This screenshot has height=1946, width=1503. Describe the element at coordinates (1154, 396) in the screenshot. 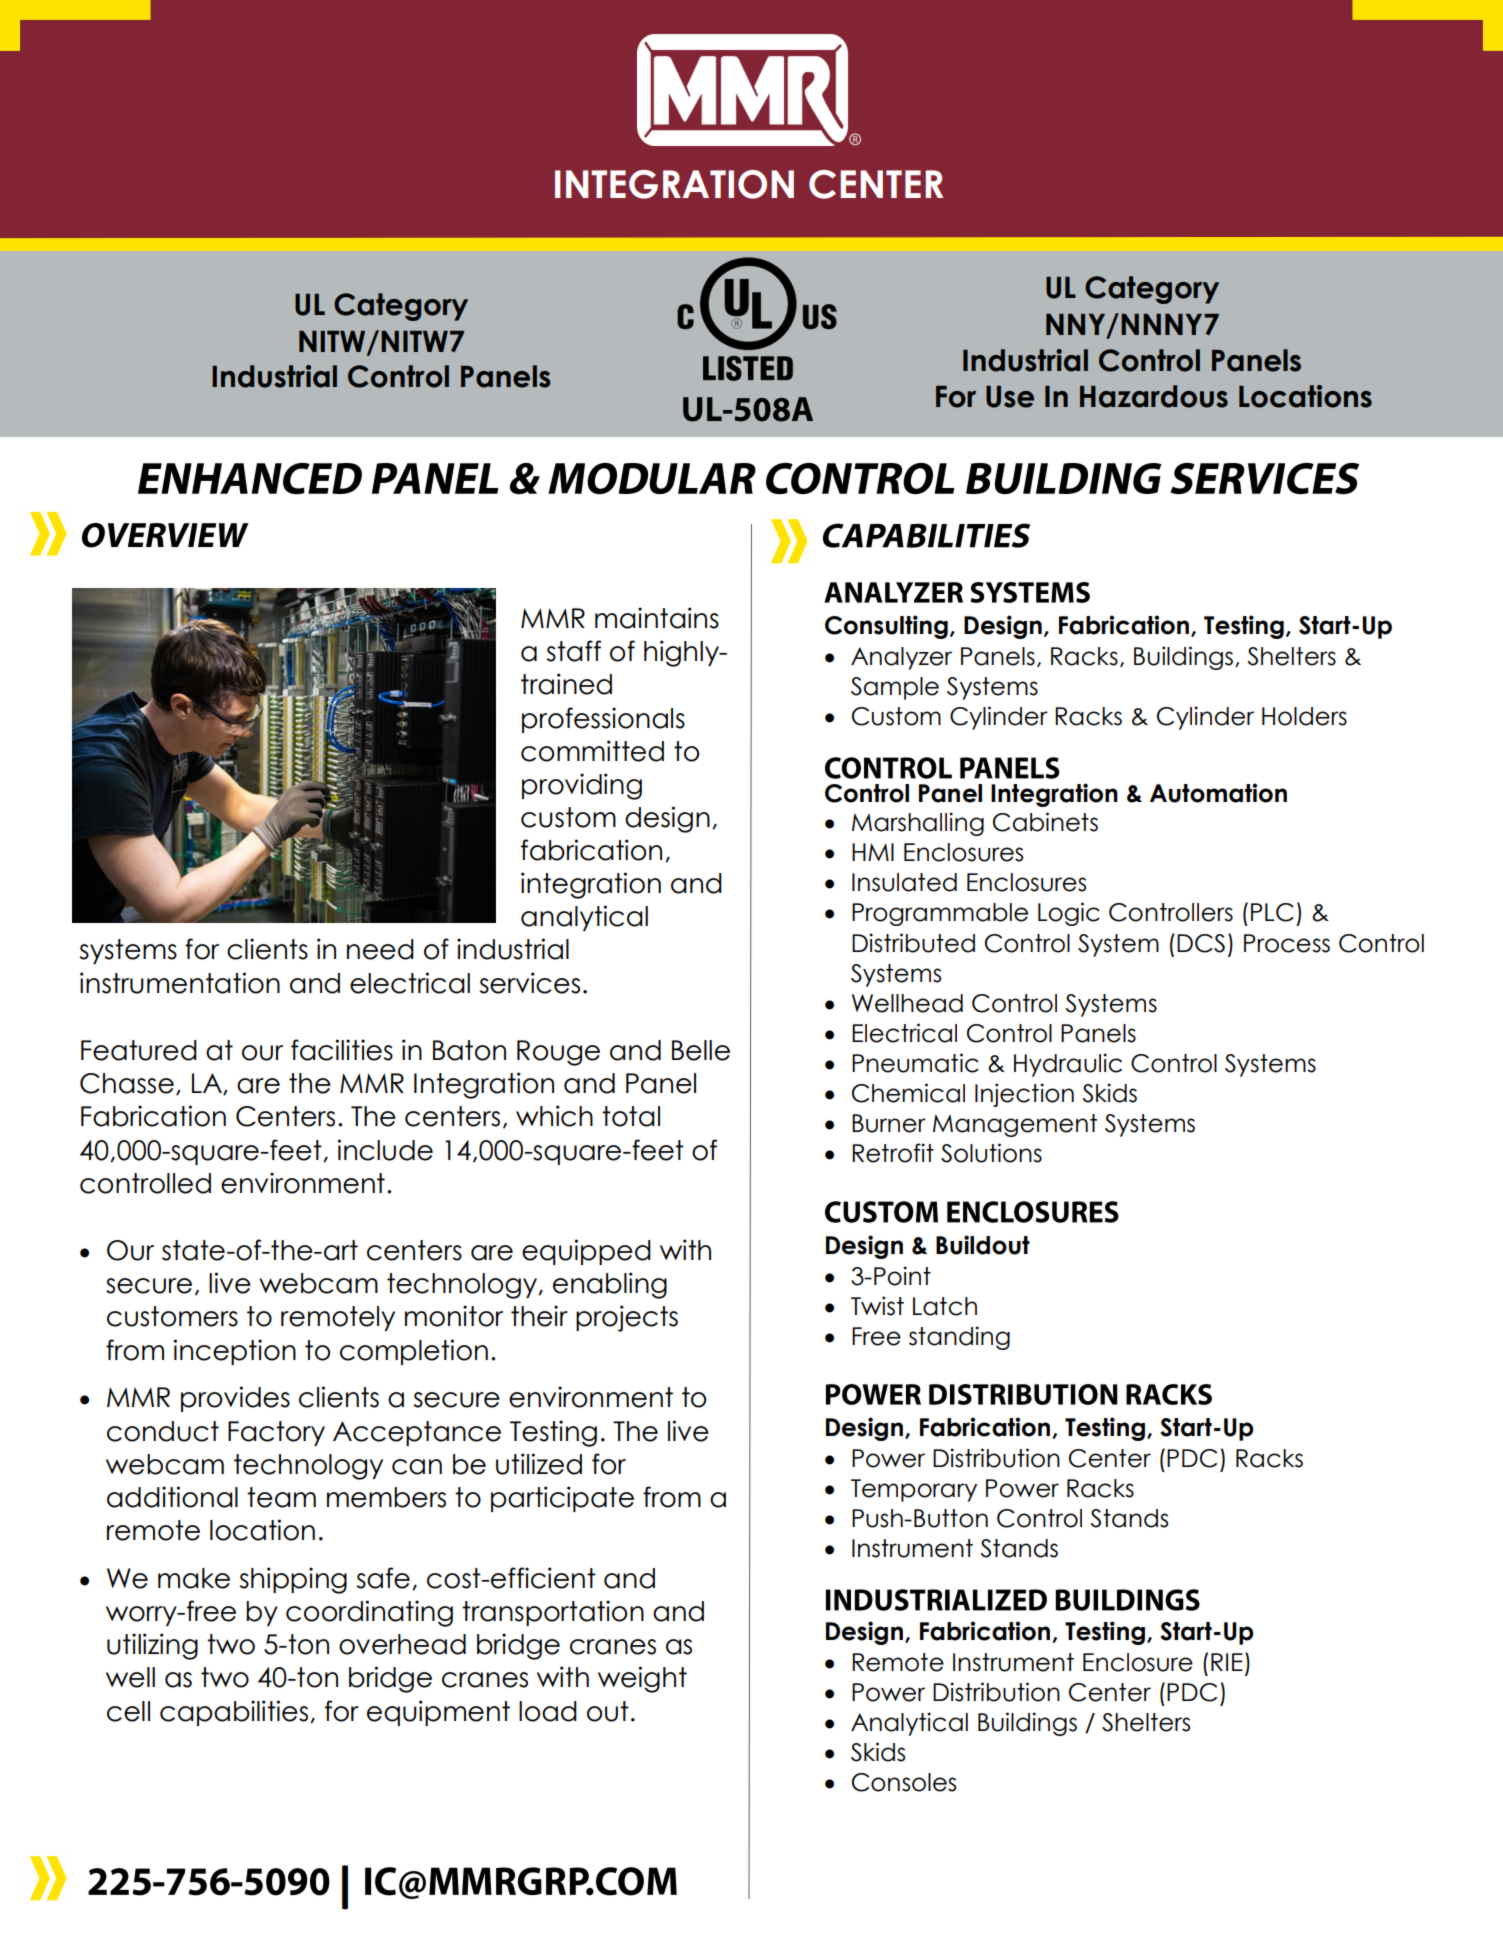

I see `Hazardous` at that location.
